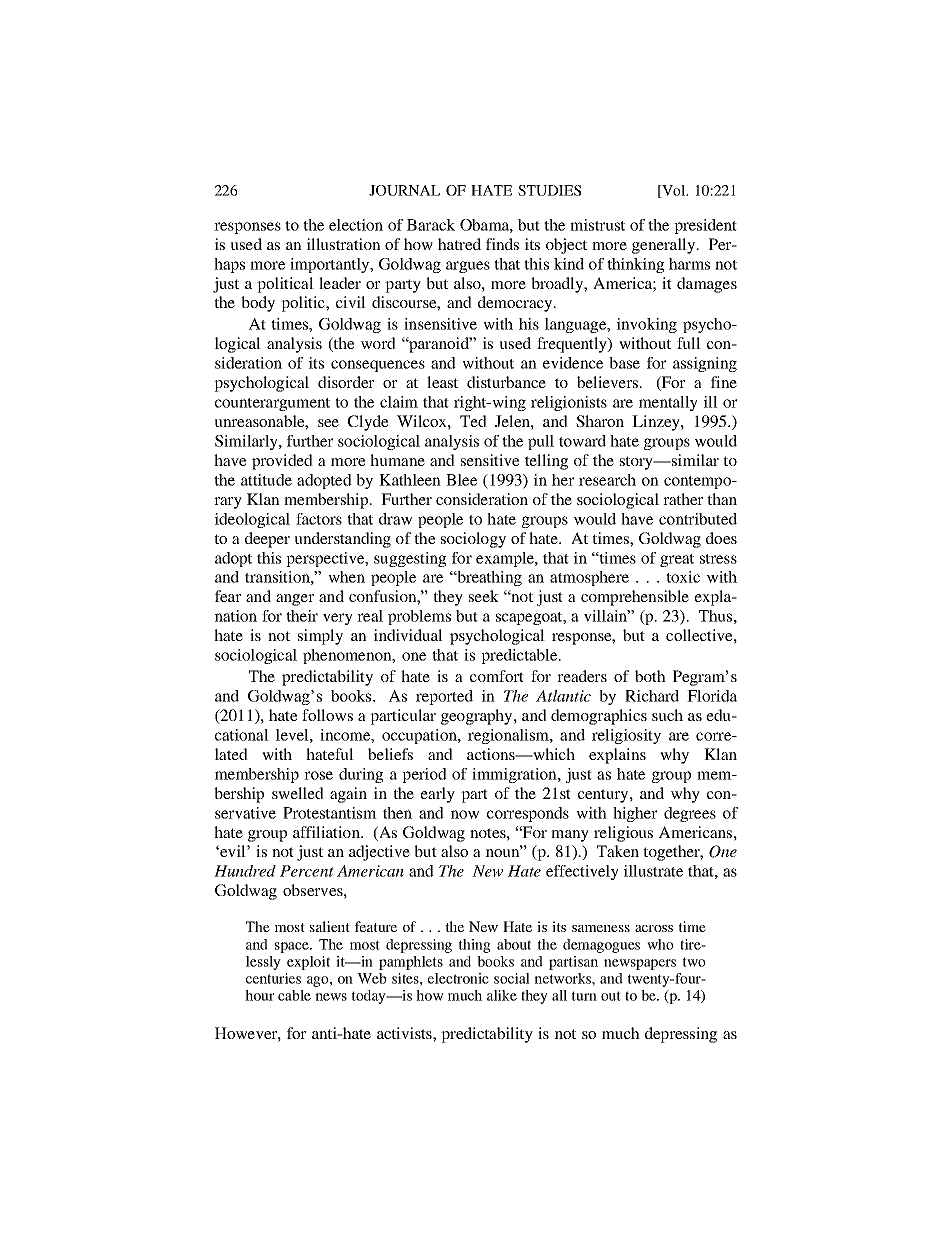 This page has height=1233, width=952. I want to click on rose, so click(318, 775).
